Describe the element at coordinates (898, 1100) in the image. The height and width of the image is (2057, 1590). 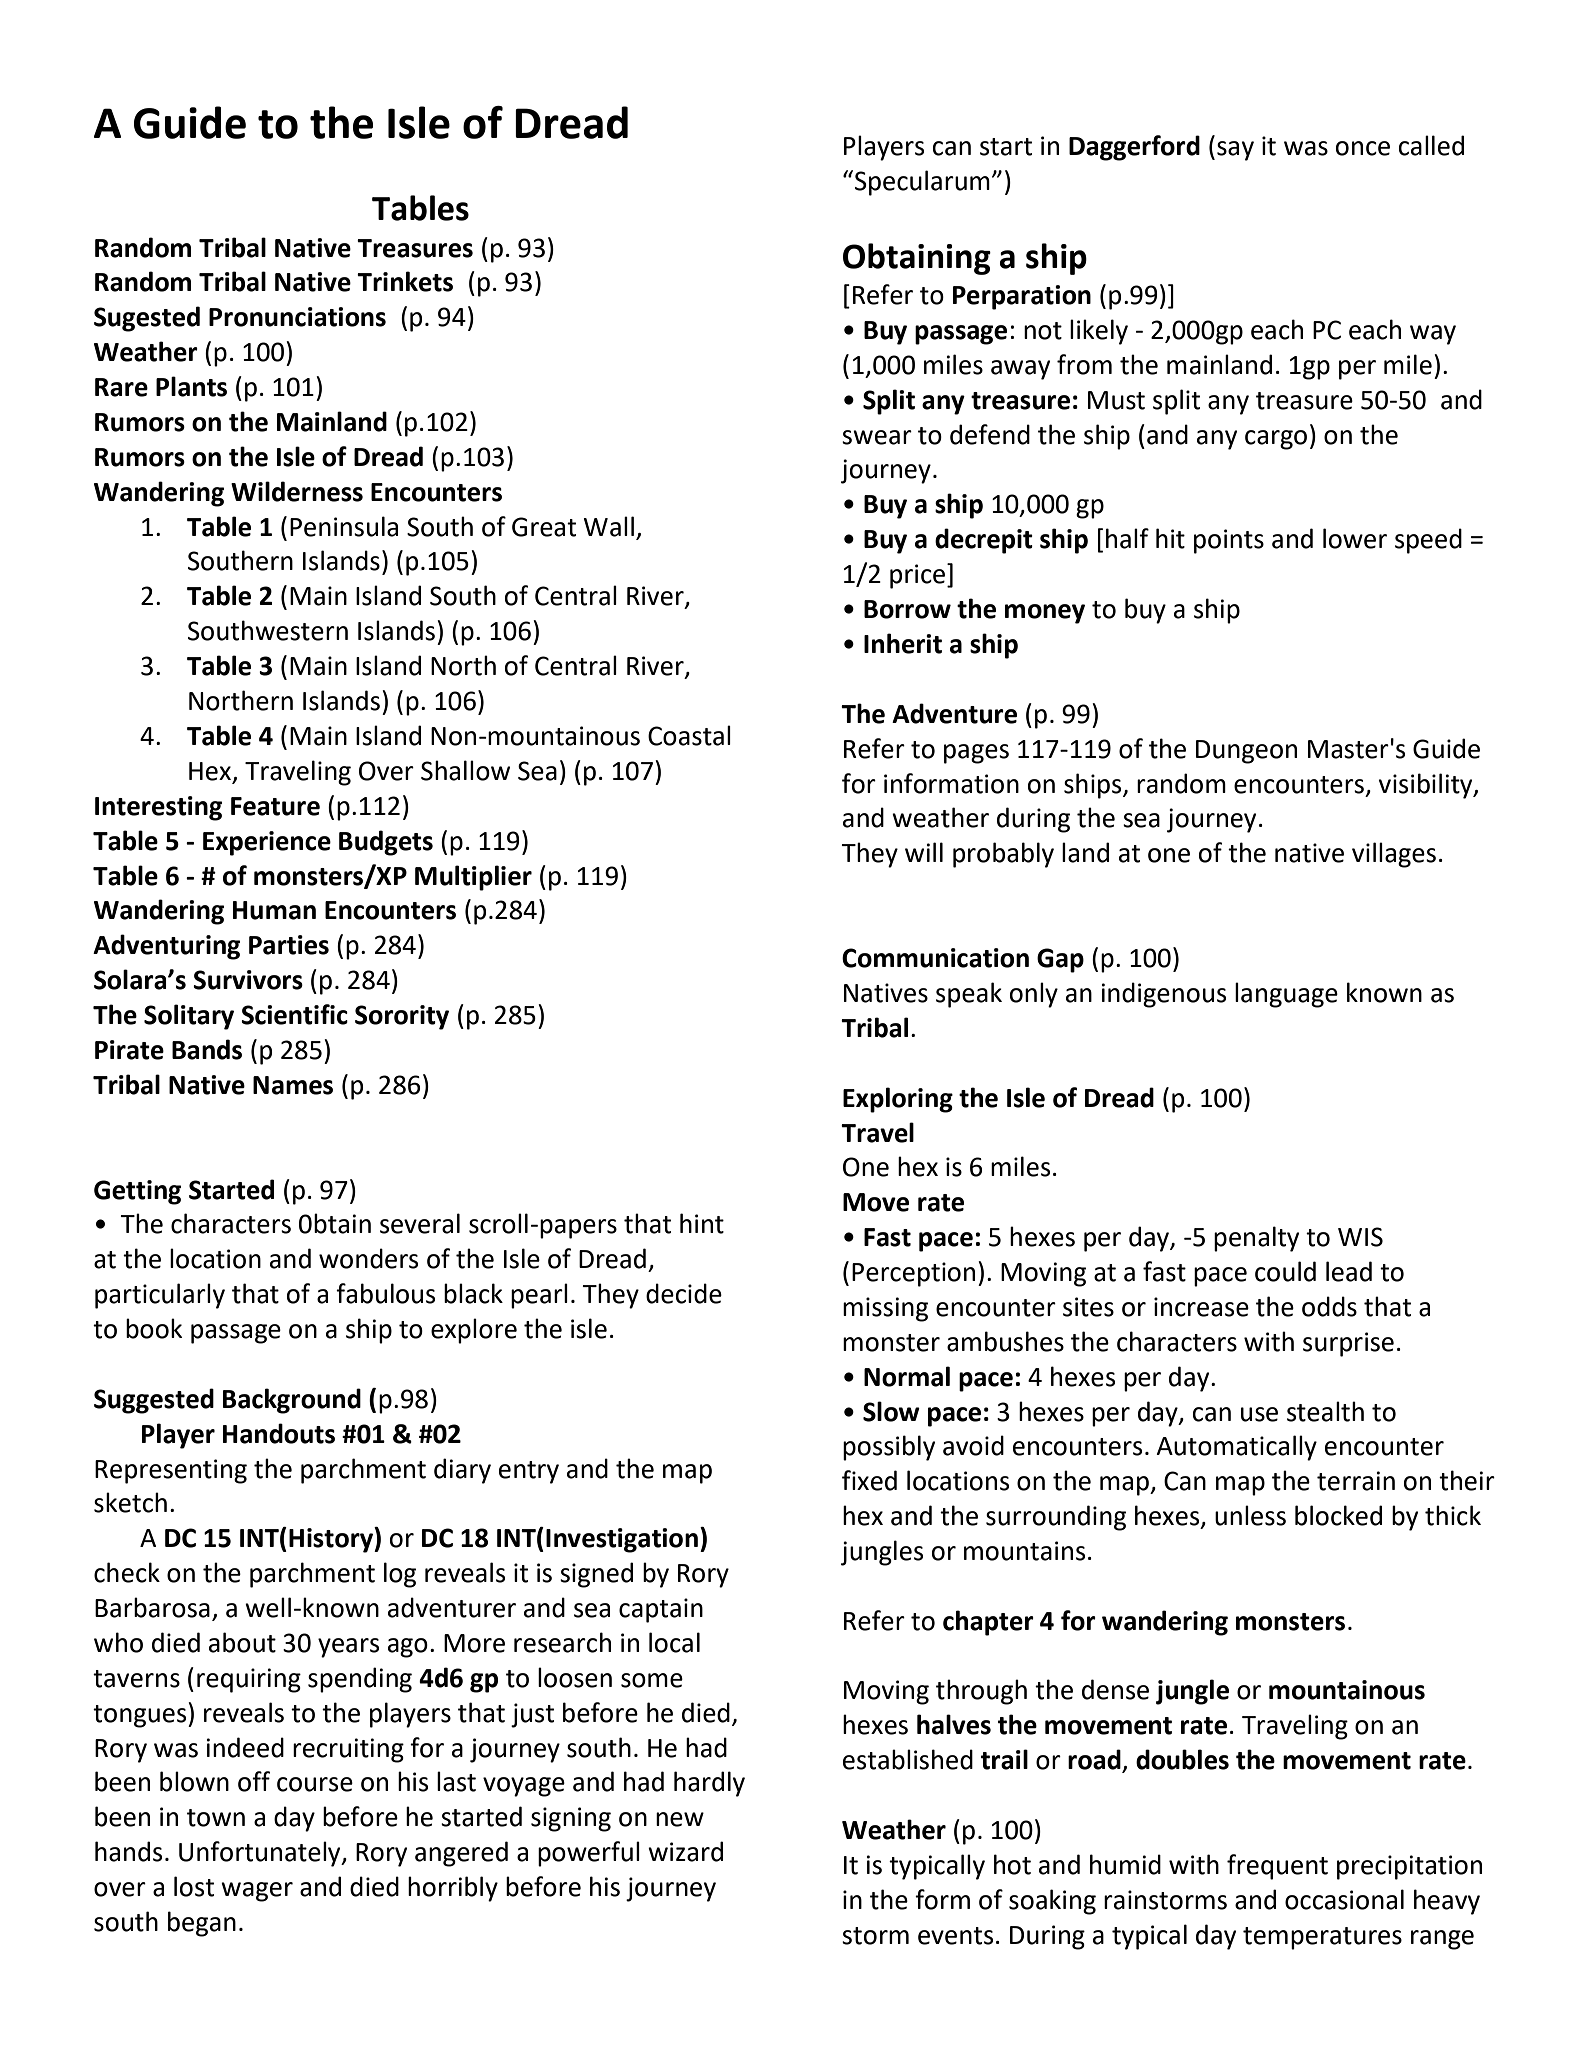
I see `Exploring` at that location.
